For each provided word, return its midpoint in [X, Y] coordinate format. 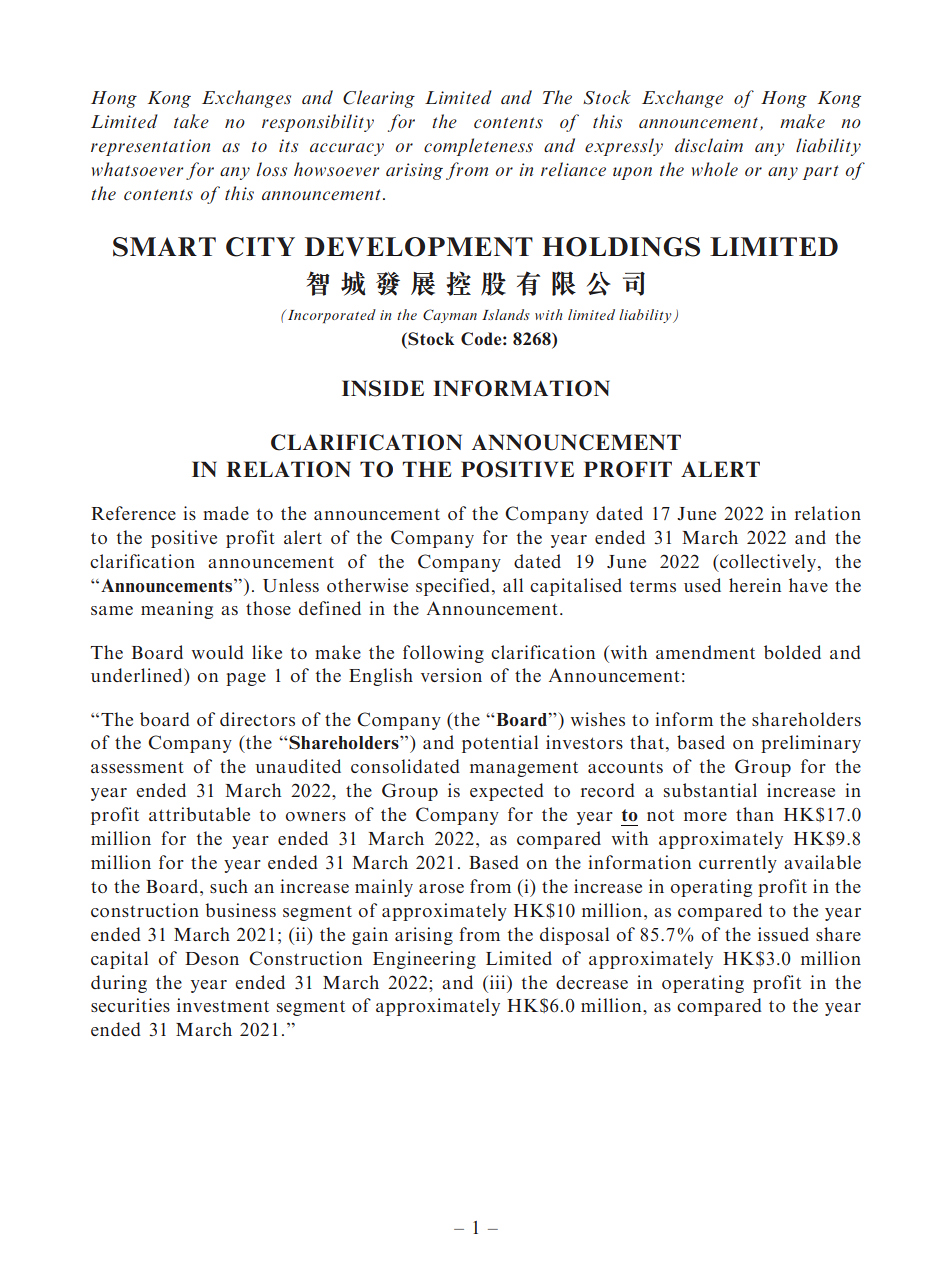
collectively [767, 563]
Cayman [450, 316]
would [218, 652]
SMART [164, 247]
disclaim [709, 145]
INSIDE [383, 388]
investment [223, 1005]
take [191, 121]
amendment [705, 652]
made [226, 513]
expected [507, 792]
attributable [199, 814]
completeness [478, 147]
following [443, 654]
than [755, 814]
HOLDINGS [621, 247]
